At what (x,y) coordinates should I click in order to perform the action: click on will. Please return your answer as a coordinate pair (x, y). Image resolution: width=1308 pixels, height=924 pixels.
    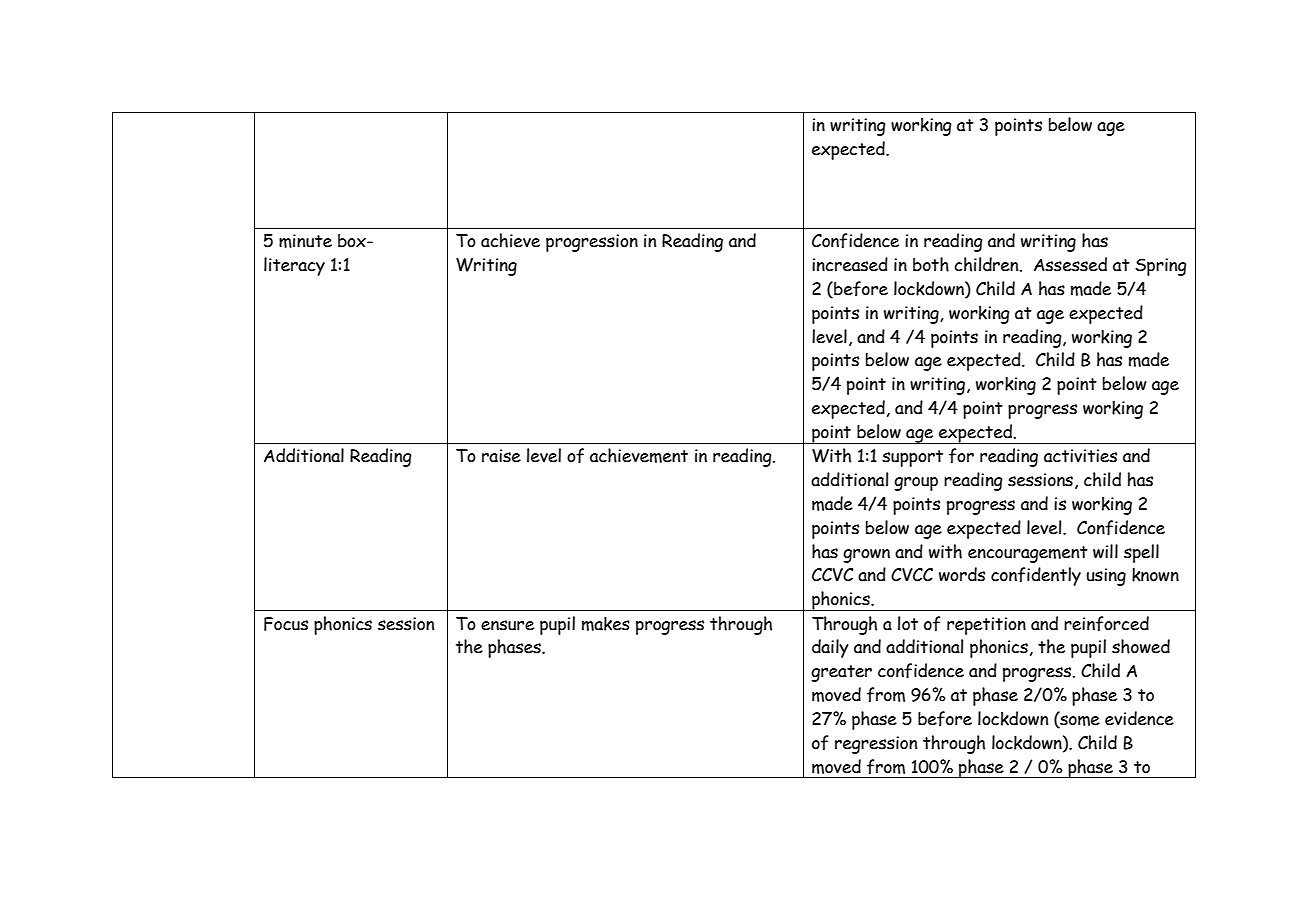
    Looking at the image, I should click on (1105, 551).
